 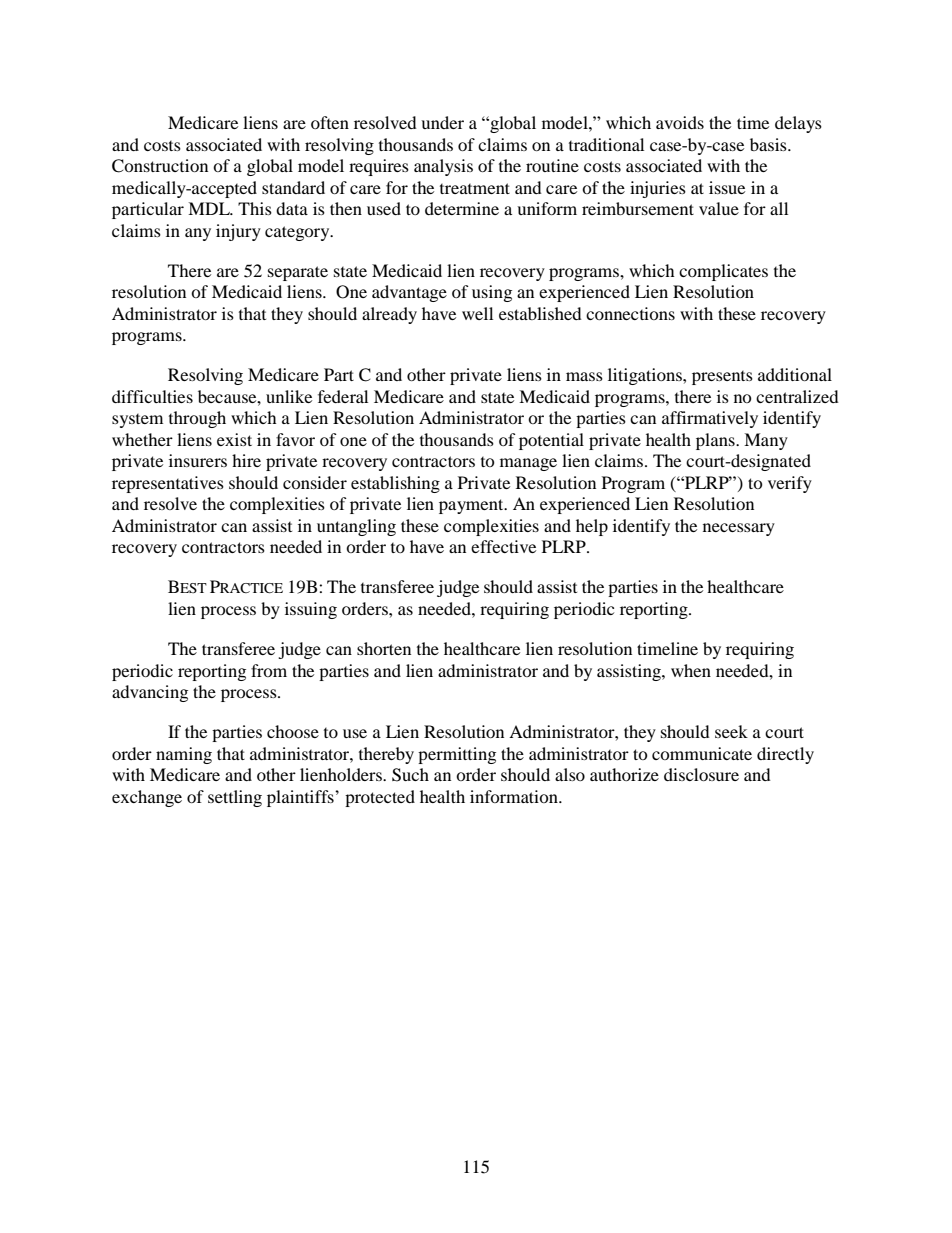 I want to click on Construction, so click(x=160, y=166).
